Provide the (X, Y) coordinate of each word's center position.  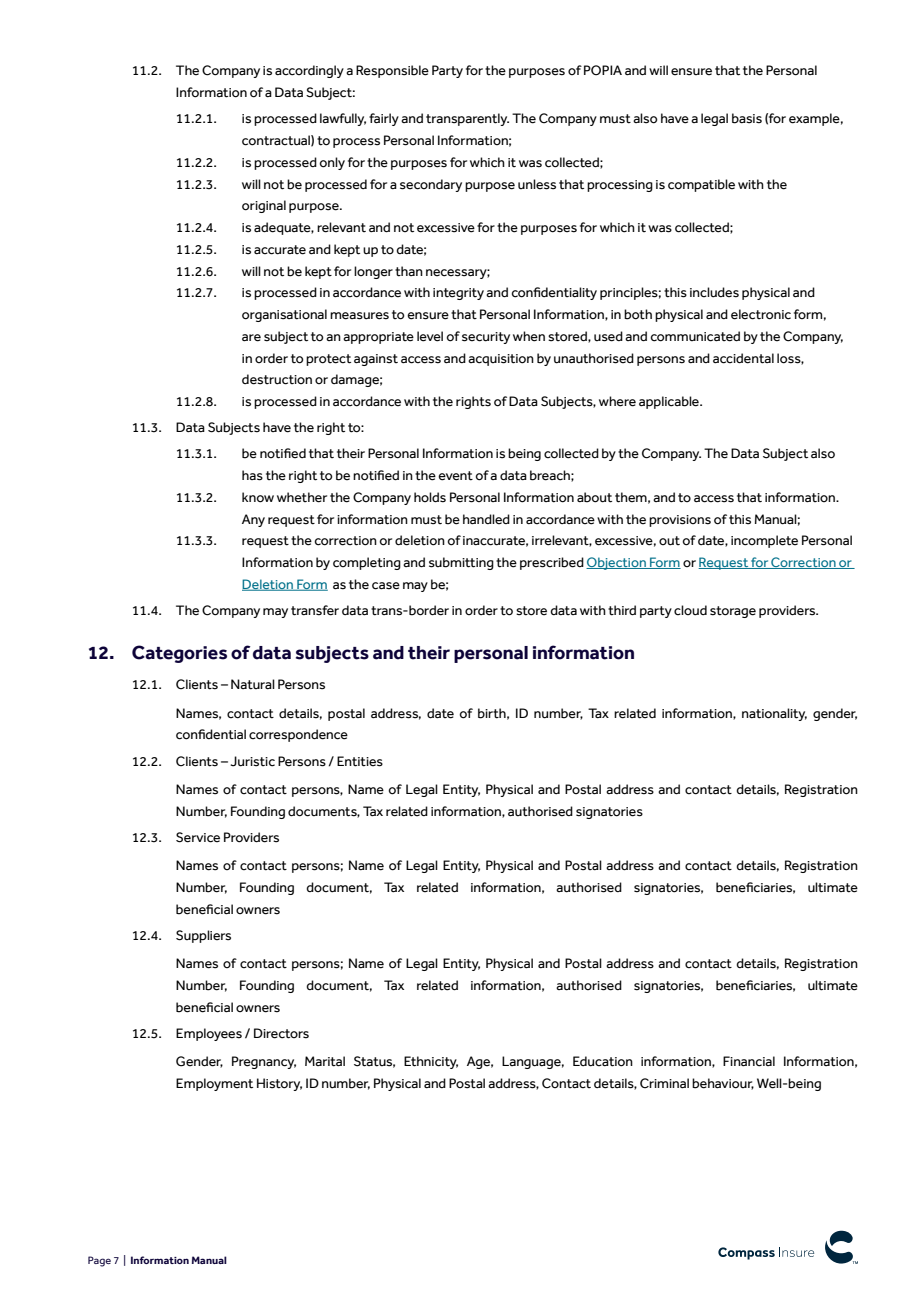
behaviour (723, 1084)
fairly (384, 119)
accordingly (309, 71)
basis (747, 118)
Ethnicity (431, 1062)
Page (99, 1261)
